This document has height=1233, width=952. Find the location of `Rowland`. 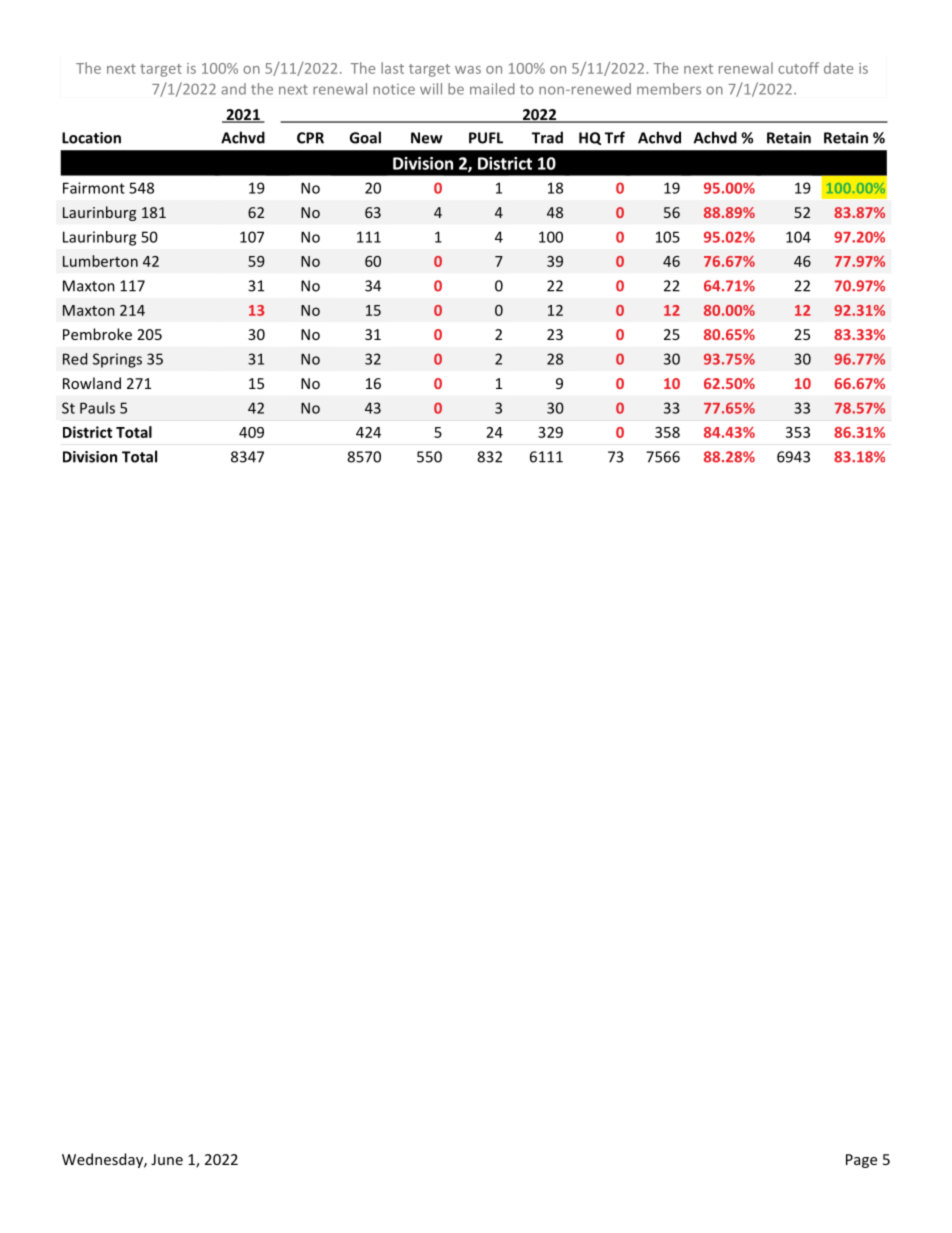

Rowland is located at coordinates (92, 383).
